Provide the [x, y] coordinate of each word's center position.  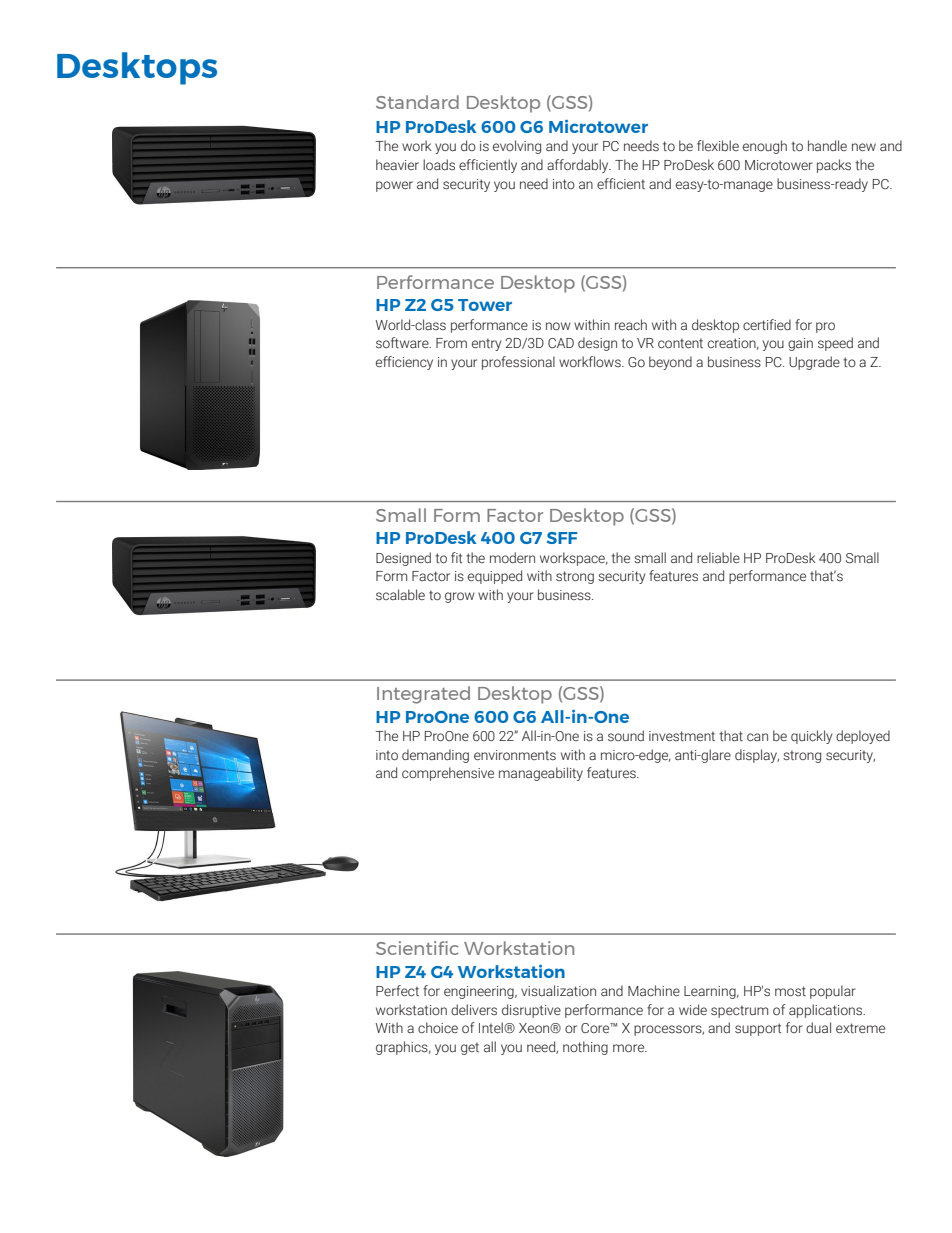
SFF [562, 538]
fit [456, 557]
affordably [579, 166]
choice [438, 1027]
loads [439, 165]
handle [827, 145]
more [630, 1048]
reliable [718, 557]
